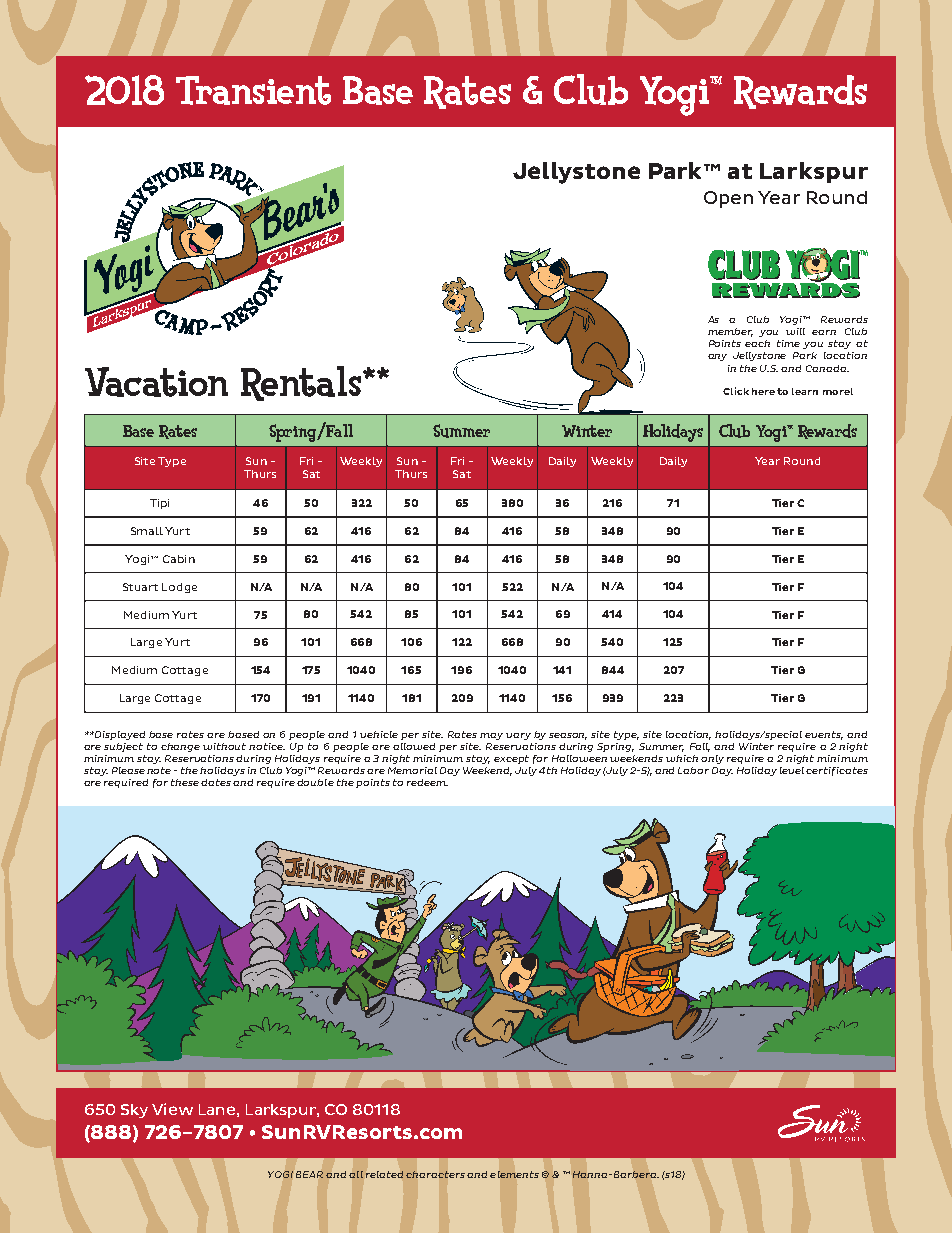 The width and height of the screenshot is (952, 1233). What do you see at coordinates (514, 1174) in the screenshot?
I see `elements` at bounding box center [514, 1174].
